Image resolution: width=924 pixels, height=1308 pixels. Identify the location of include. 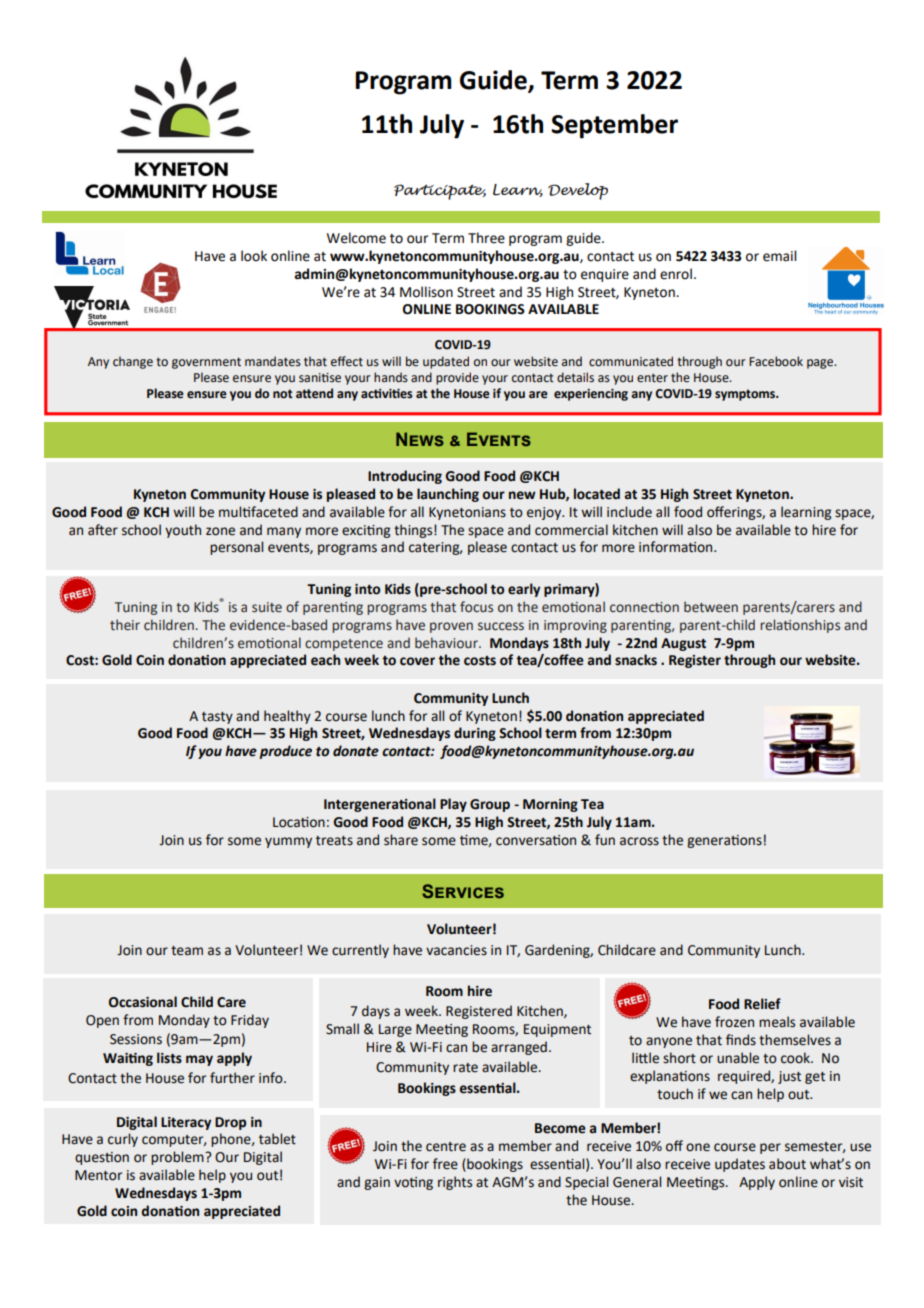
(629, 512).
